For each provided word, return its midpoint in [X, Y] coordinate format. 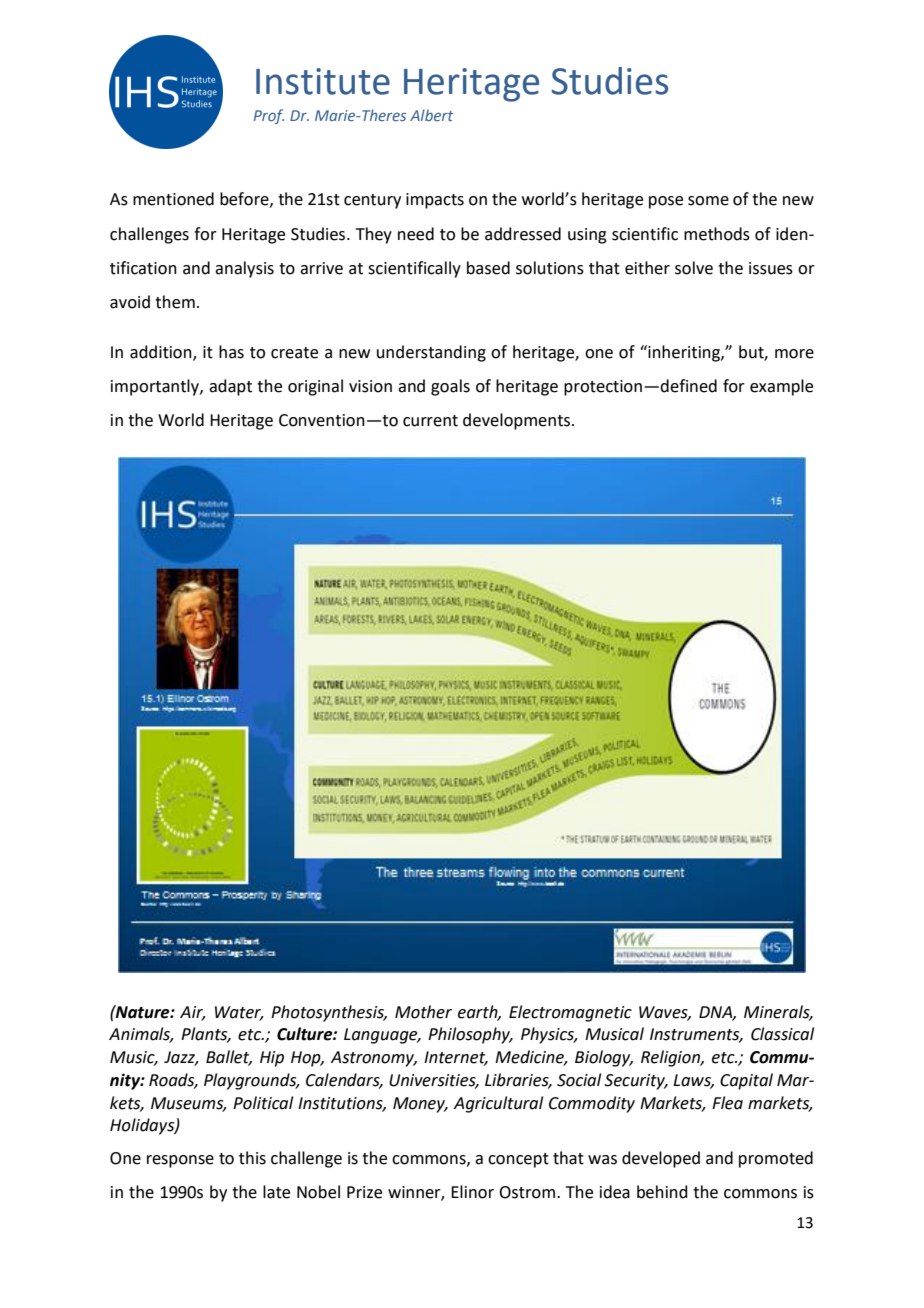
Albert [431, 115]
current [430, 421]
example [781, 387]
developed [661, 1159]
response [180, 1161]
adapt [230, 387]
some [708, 201]
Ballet [229, 1058]
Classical [782, 1034]
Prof [269, 116]
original [315, 387]
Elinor [472, 1192]
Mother [423, 1012]
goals [450, 387]
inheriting [684, 353]
